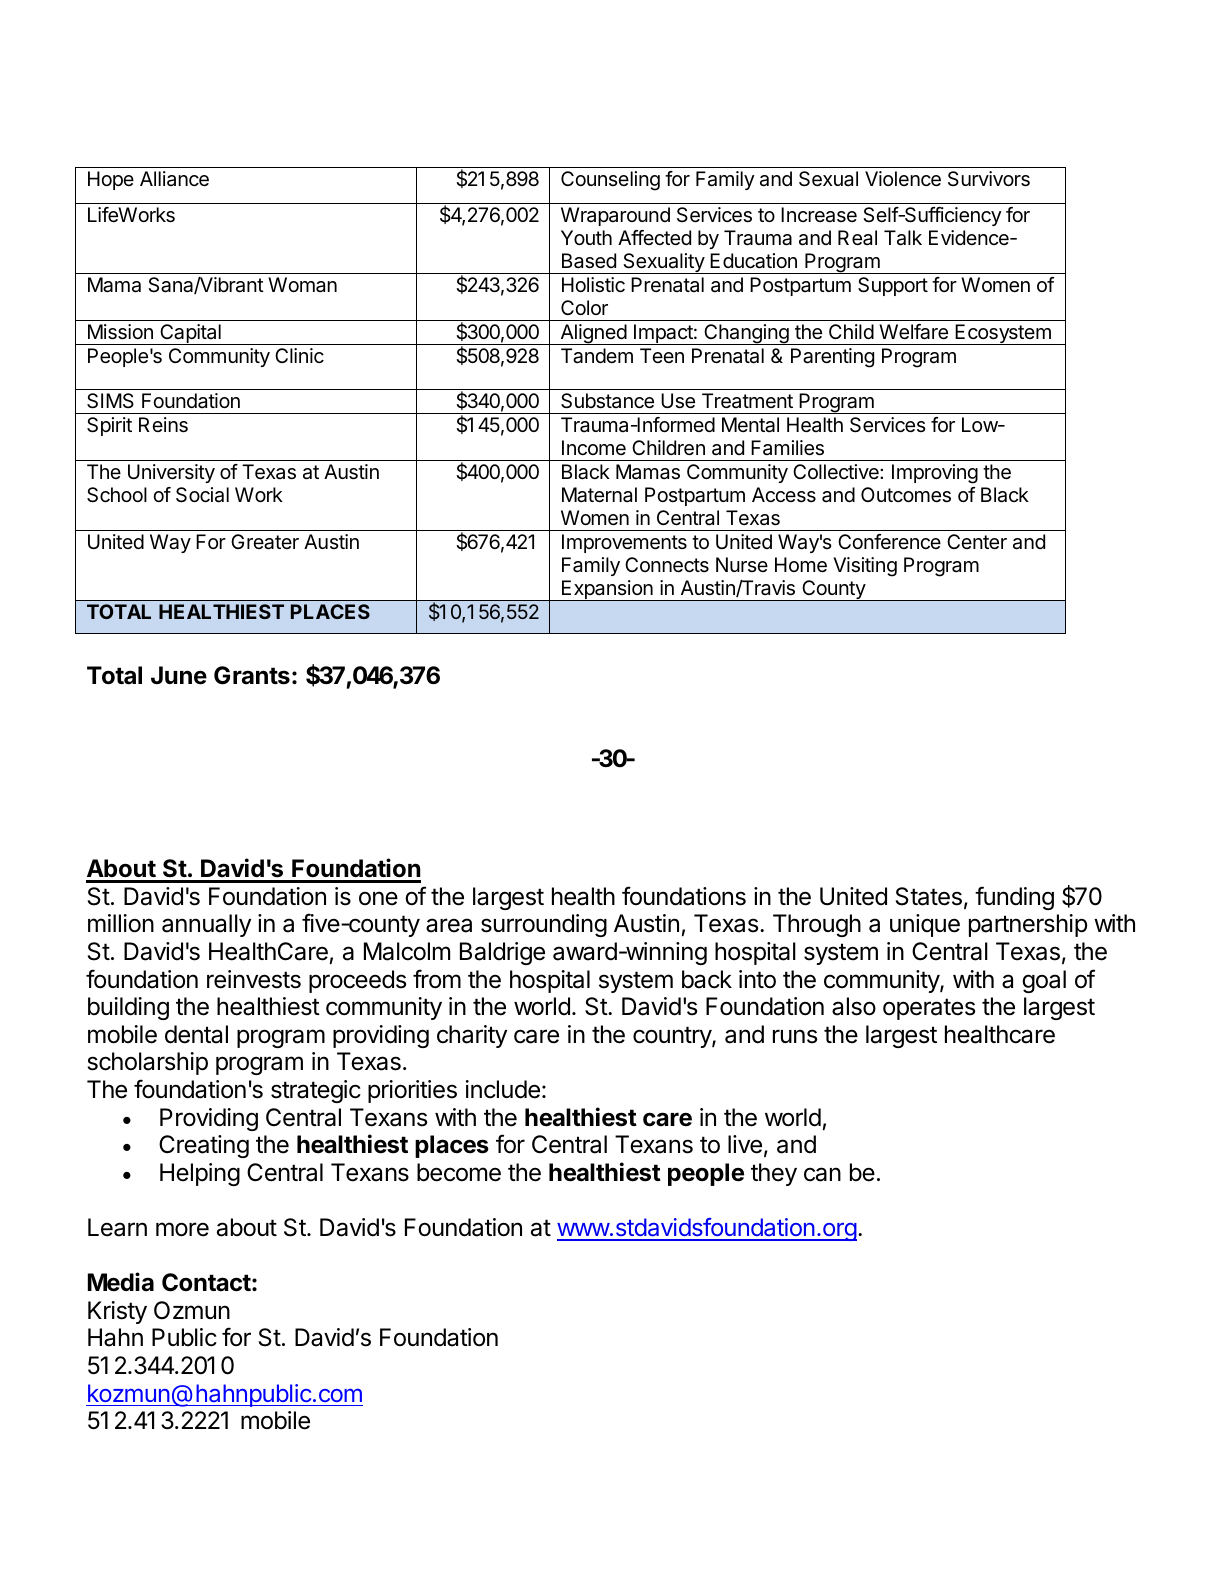 The width and height of the image is (1224, 1584). Describe the element at coordinates (174, 179) in the image. I see `Alliance` at that location.
